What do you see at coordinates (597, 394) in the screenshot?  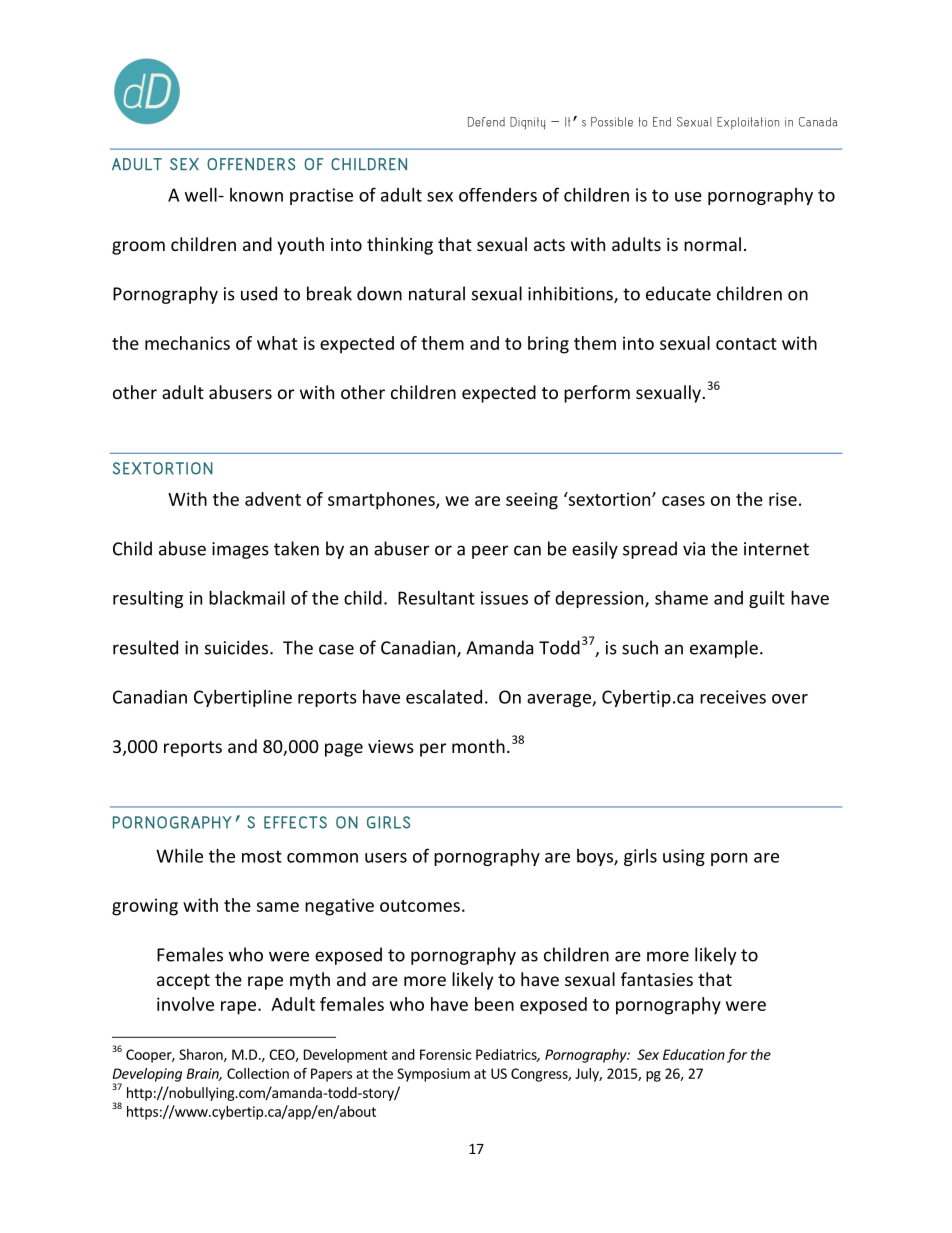 I see `perform` at bounding box center [597, 394].
